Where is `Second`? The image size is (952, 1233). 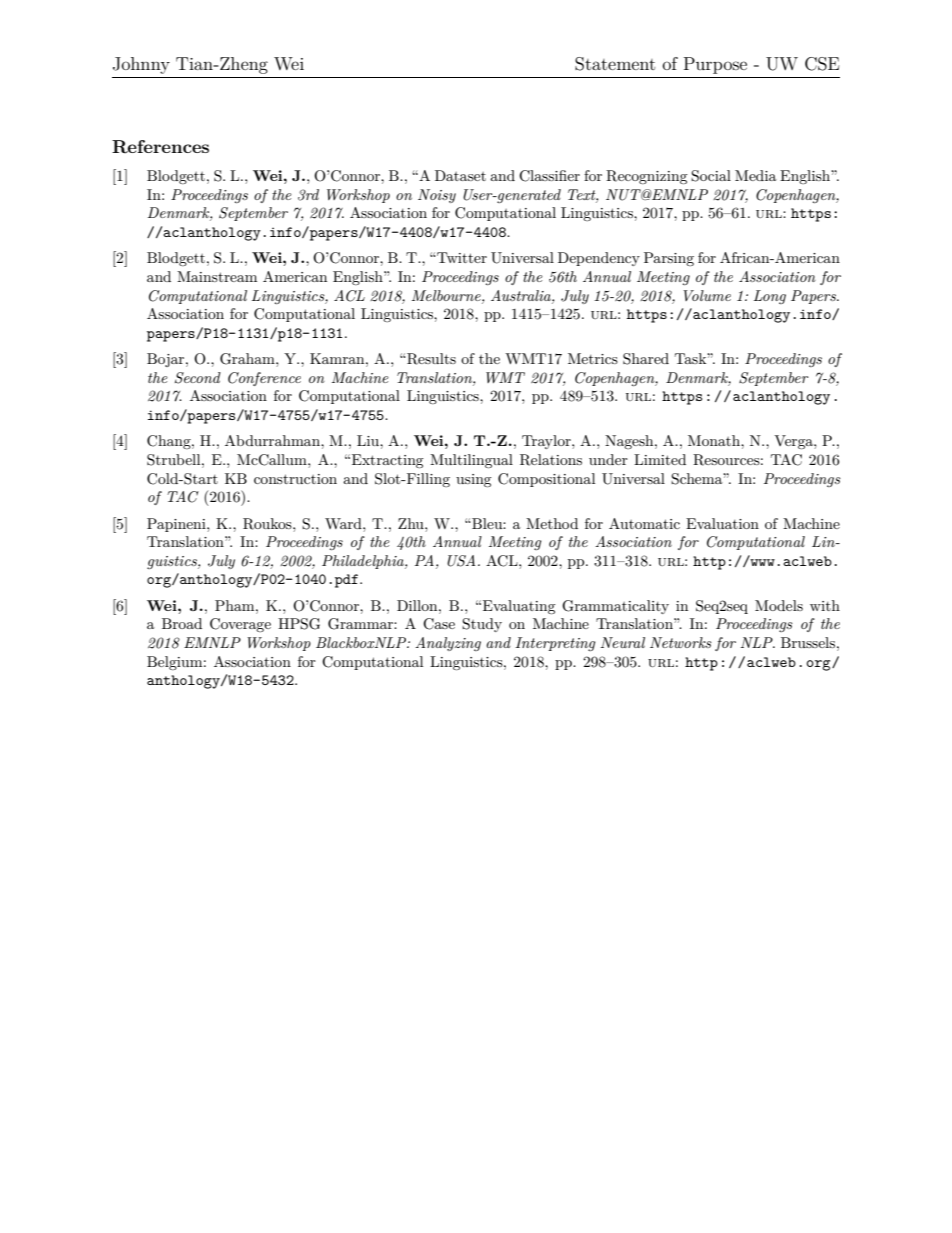
Second is located at coordinates (198, 378).
